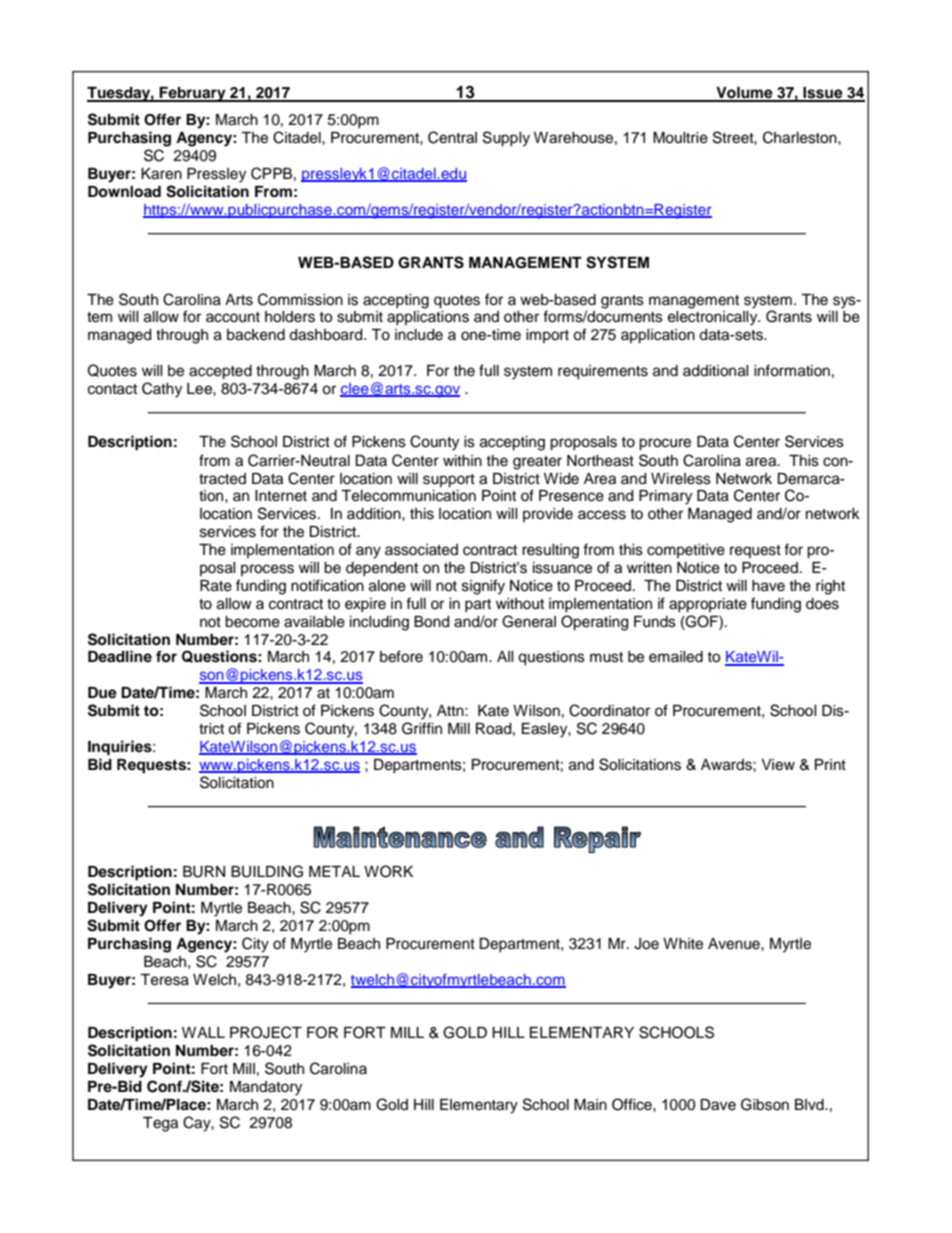 This screenshot has width=952, height=1233. I want to click on February, so click(193, 94).
